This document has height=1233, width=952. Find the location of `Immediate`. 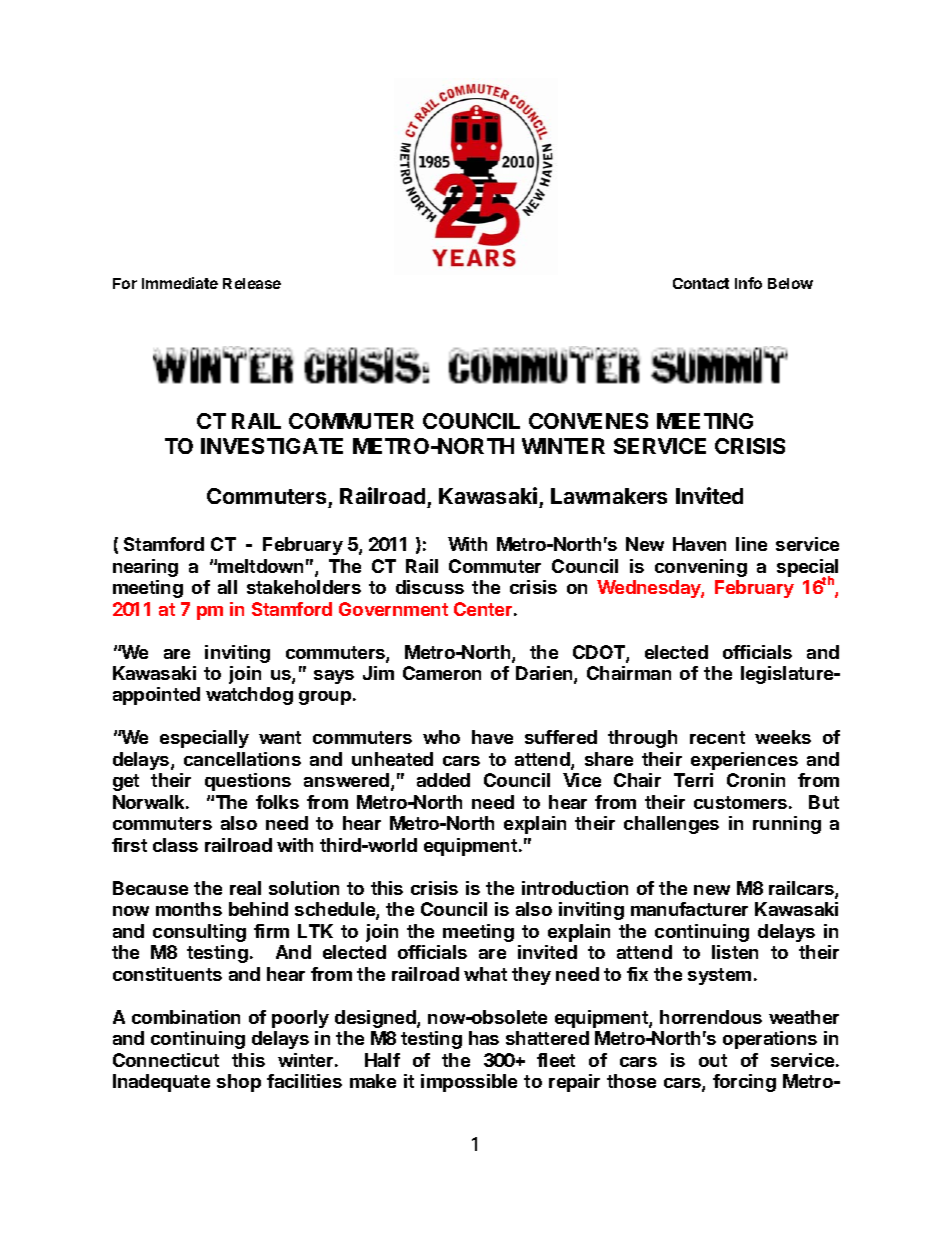

Immediate is located at coordinates (180, 283).
